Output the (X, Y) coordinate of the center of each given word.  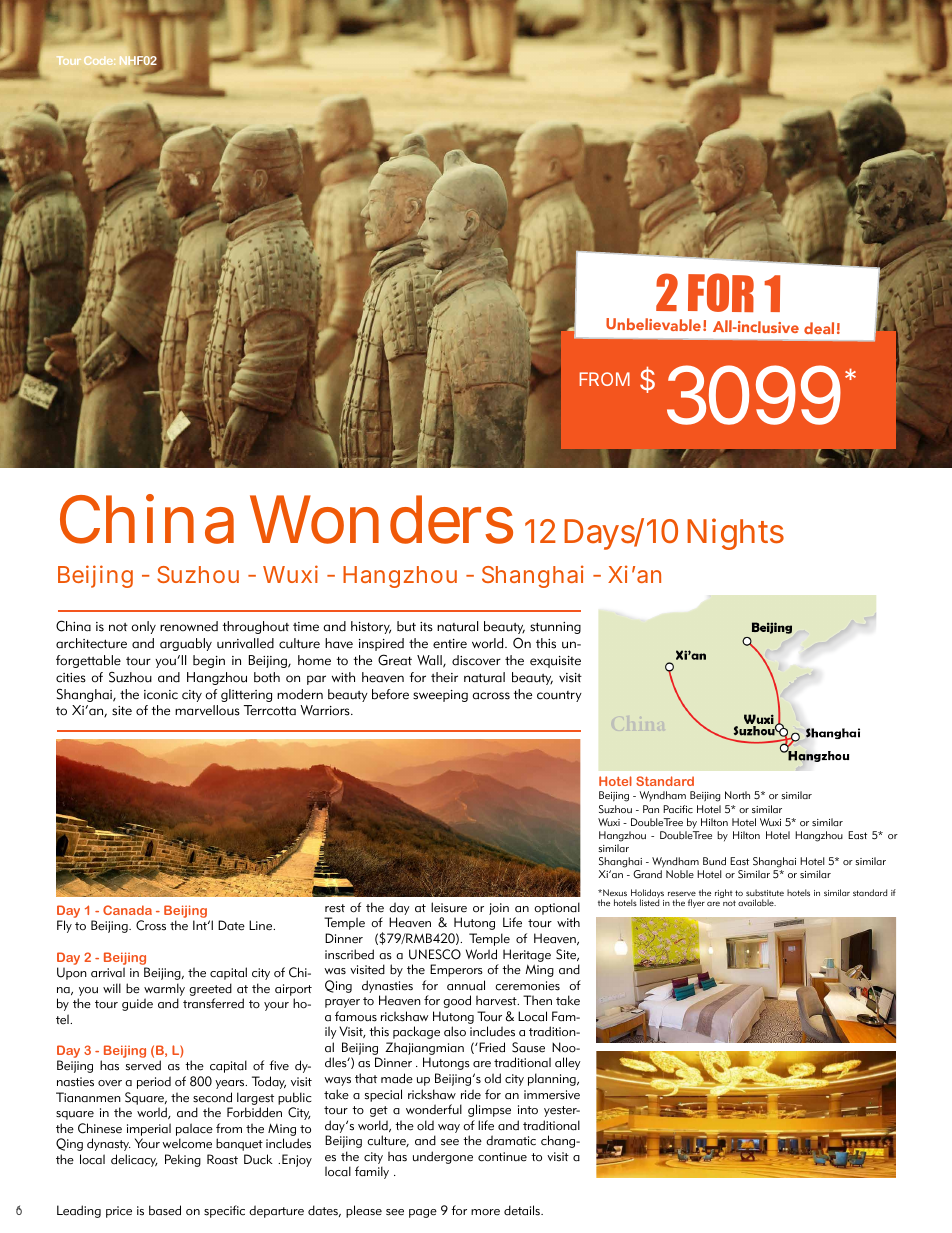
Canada (127, 910)
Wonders (381, 519)
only (144, 627)
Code (99, 60)
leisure (449, 907)
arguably (186, 644)
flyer (696, 903)
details (523, 1210)
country (559, 696)
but (406, 626)
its (426, 627)
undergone (443, 1157)
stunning (555, 628)
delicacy (134, 1160)
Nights (735, 534)
